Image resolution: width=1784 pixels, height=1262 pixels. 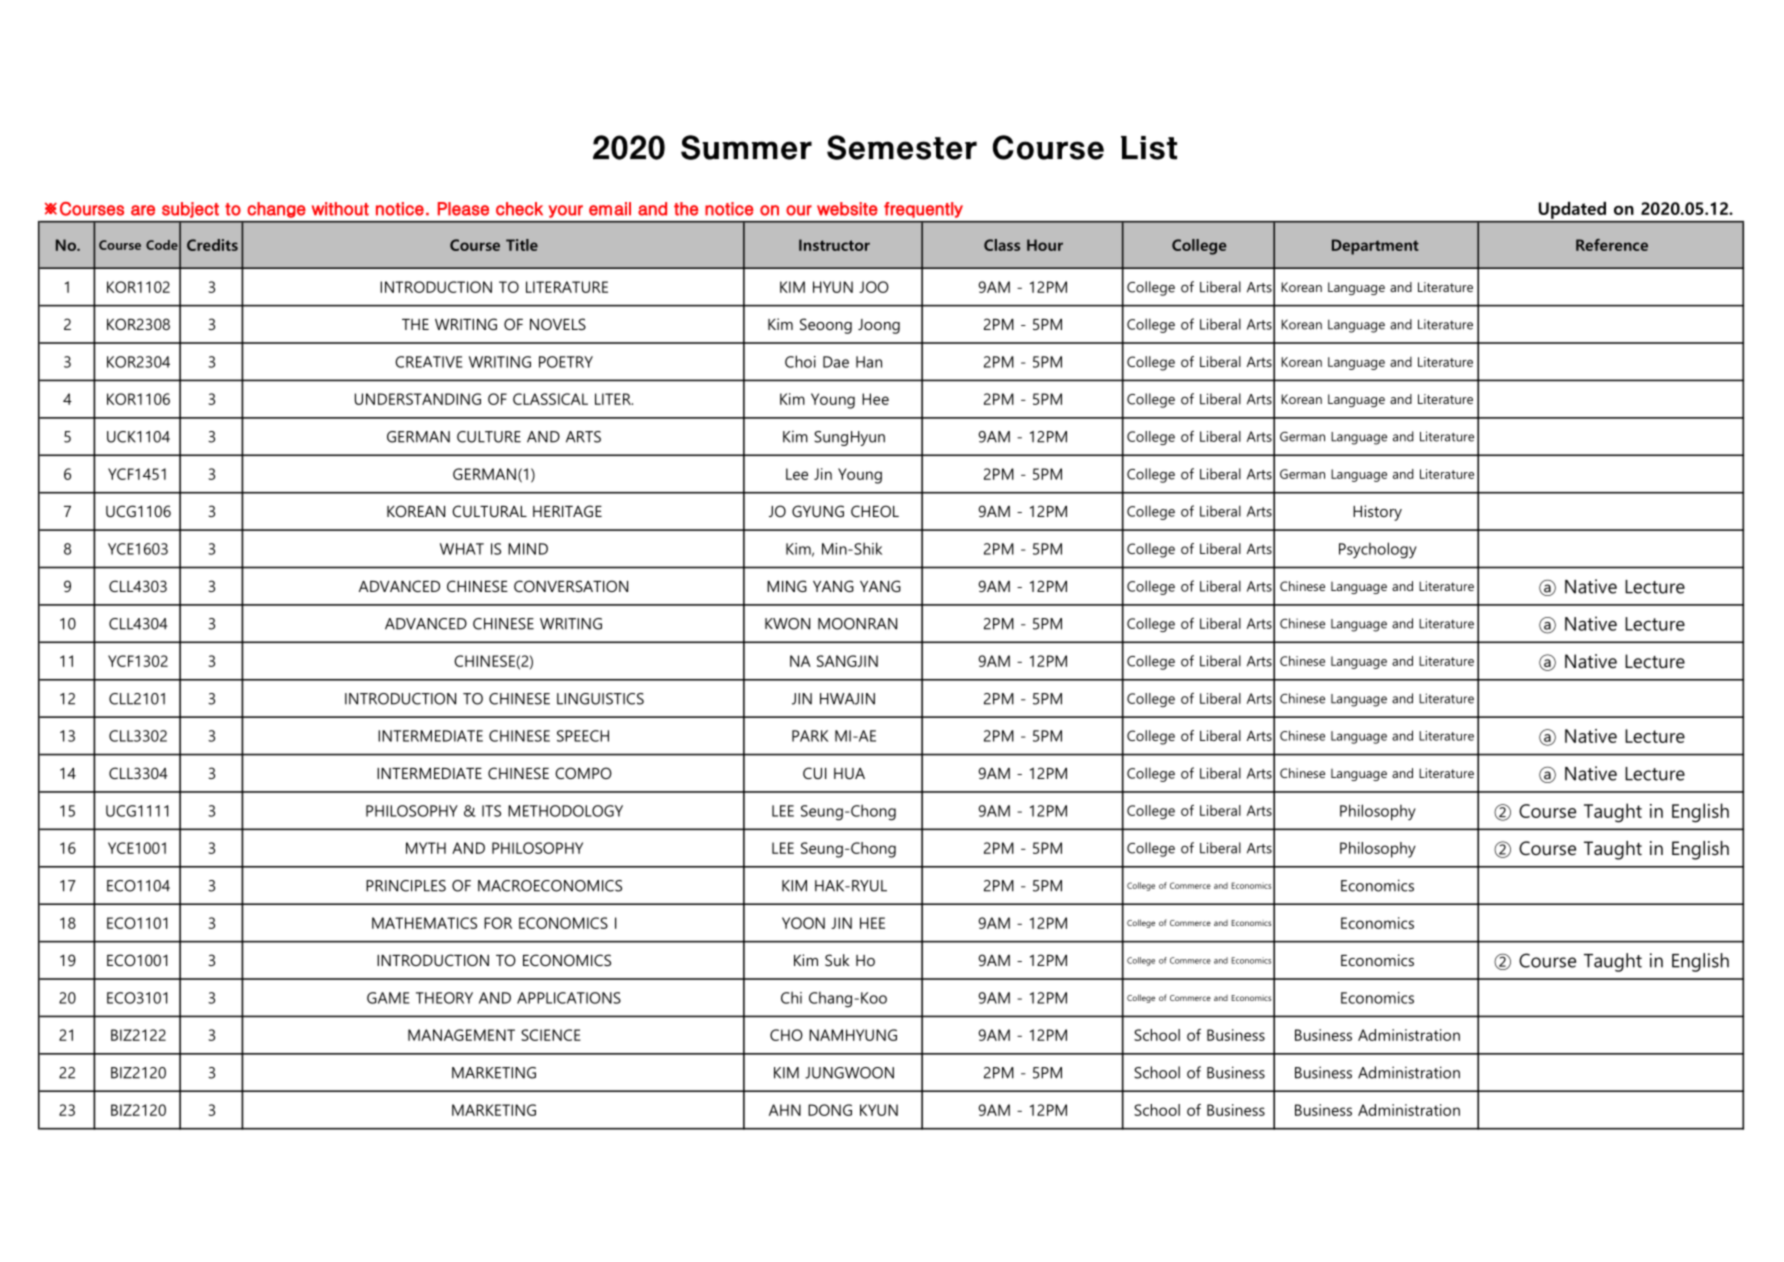 What do you see at coordinates (340, 209) in the image?
I see `without` at bounding box center [340, 209].
